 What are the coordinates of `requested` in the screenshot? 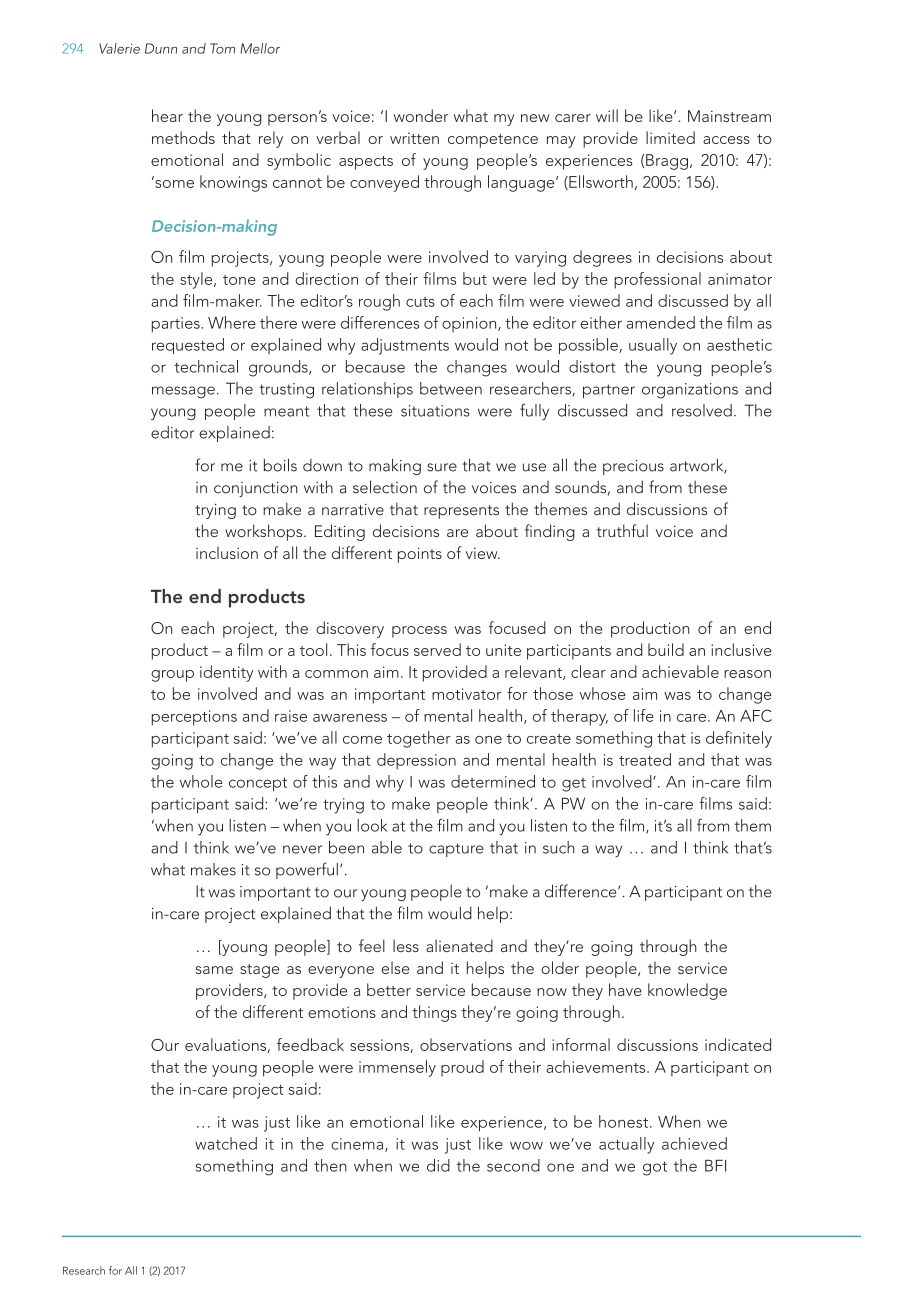 It's located at (188, 346).
